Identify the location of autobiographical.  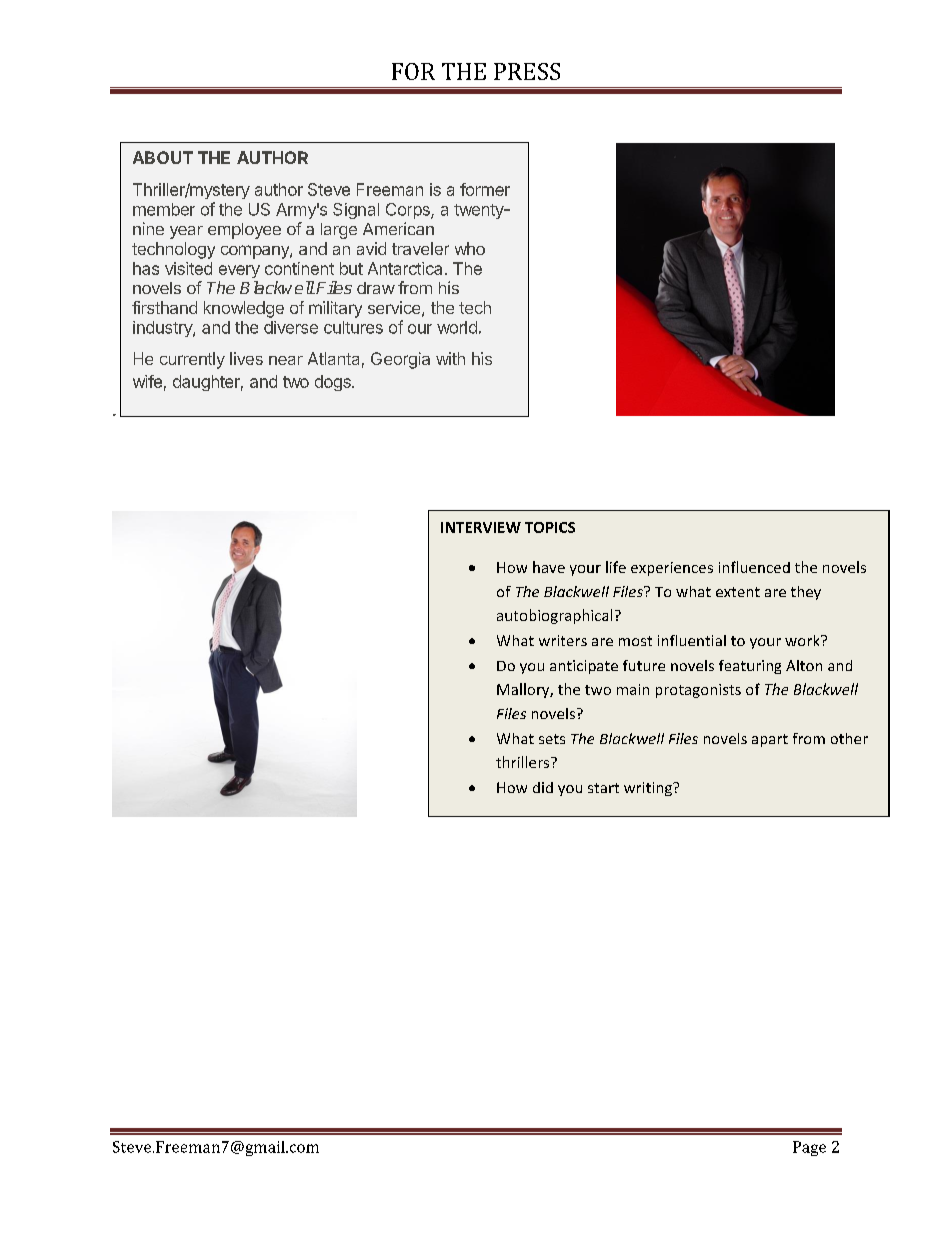
(554, 616).
